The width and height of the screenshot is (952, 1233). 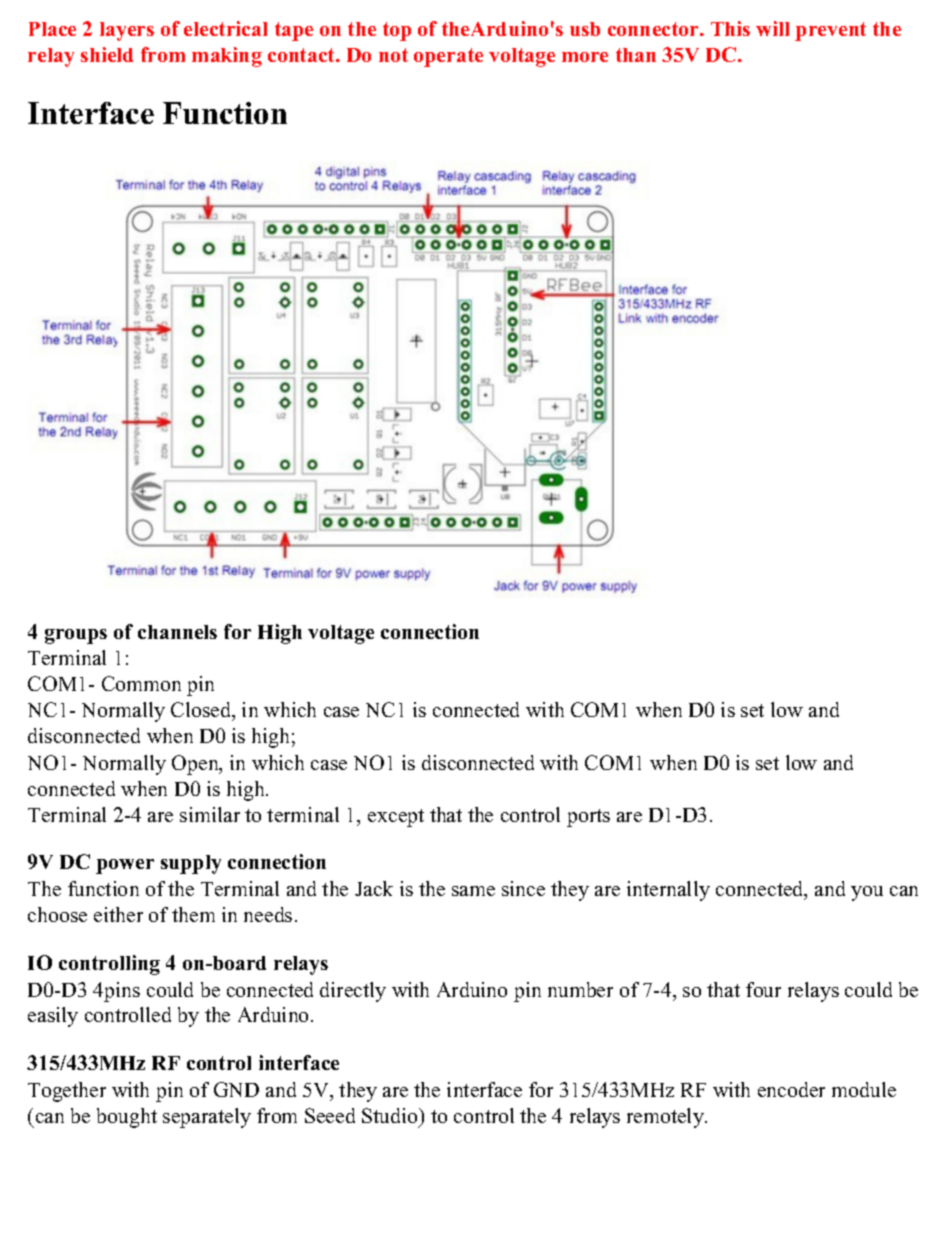 What do you see at coordinates (202, 711) in the screenshot?
I see `Closed` at bounding box center [202, 711].
